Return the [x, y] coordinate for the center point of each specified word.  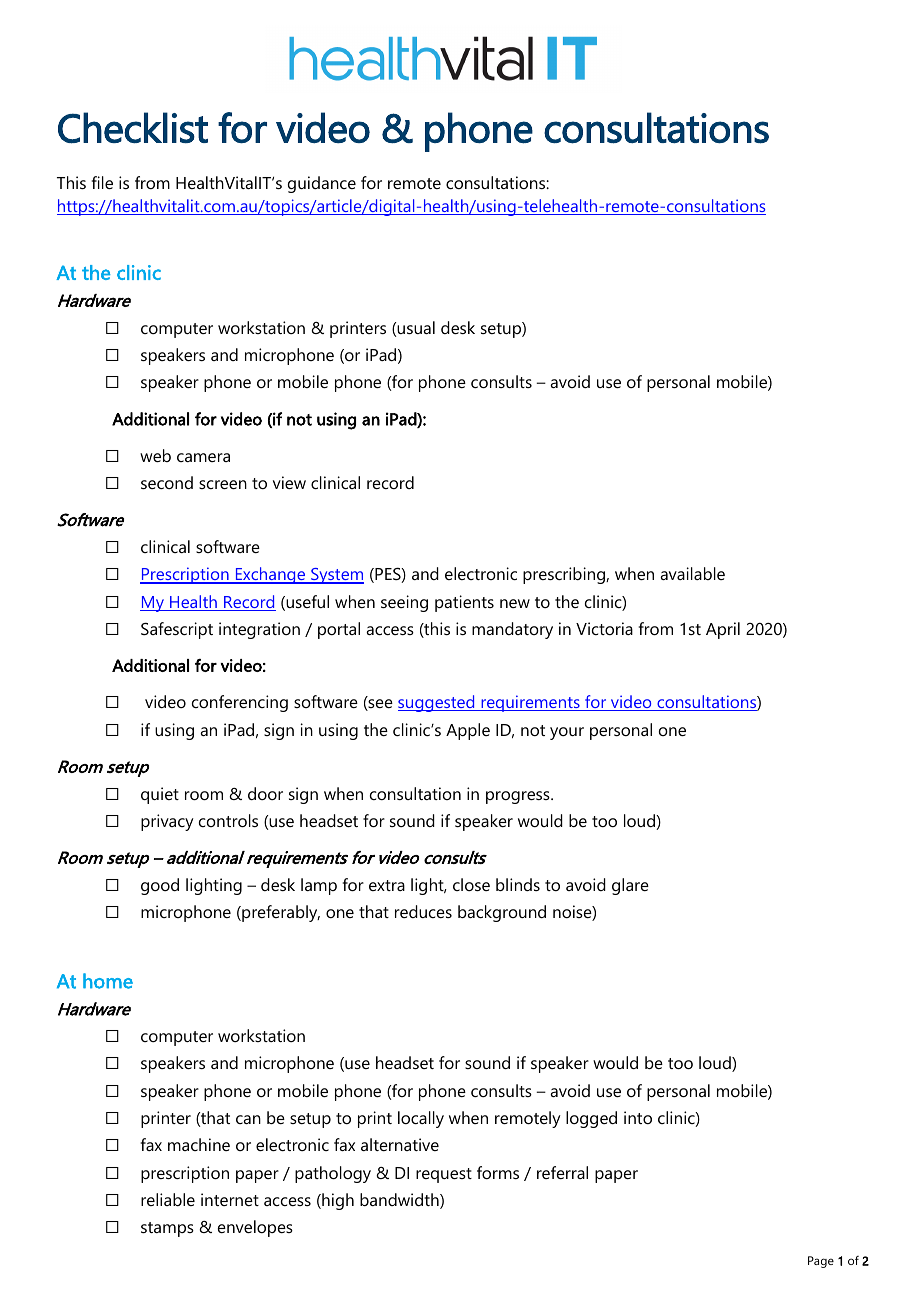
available [692, 573]
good [160, 886]
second [167, 482]
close [471, 884]
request [444, 1175]
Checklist [133, 128]
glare [630, 886]
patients [464, 603]
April [723, 630]
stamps [167, 1229]
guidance [322, 184]
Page [821, 1262]
